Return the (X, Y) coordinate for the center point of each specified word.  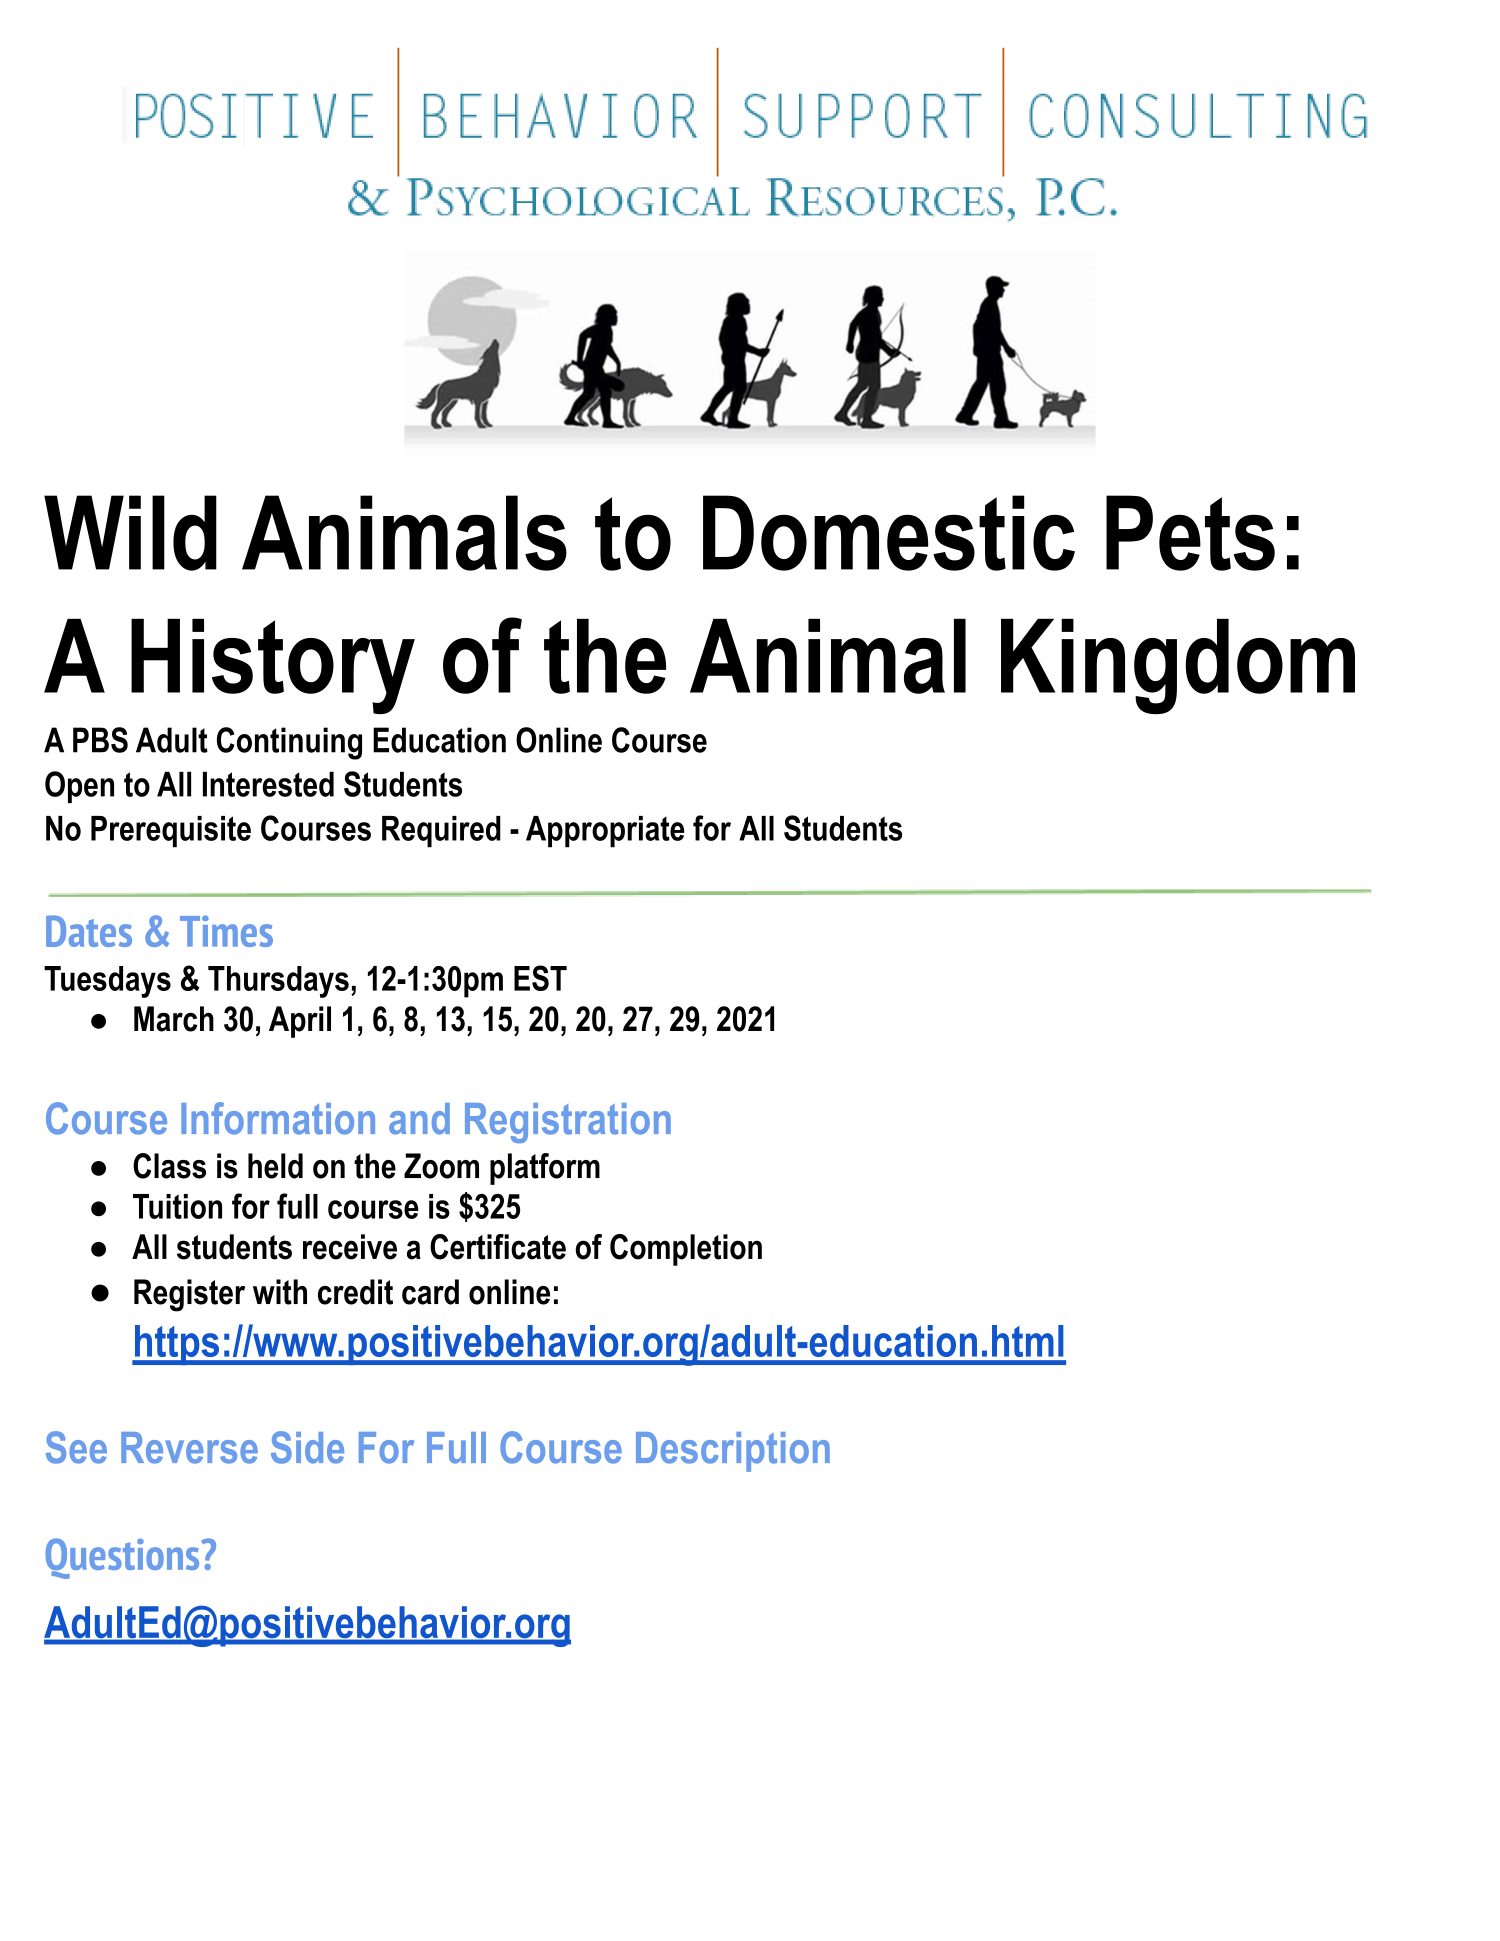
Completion (686, 1250)
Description (733, 1452)
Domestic (889, 533)
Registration (568, 1123)
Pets (1190, 533)
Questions (123, 1558)
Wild (130, 533)
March (174, 1019)
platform (545, 1169)
